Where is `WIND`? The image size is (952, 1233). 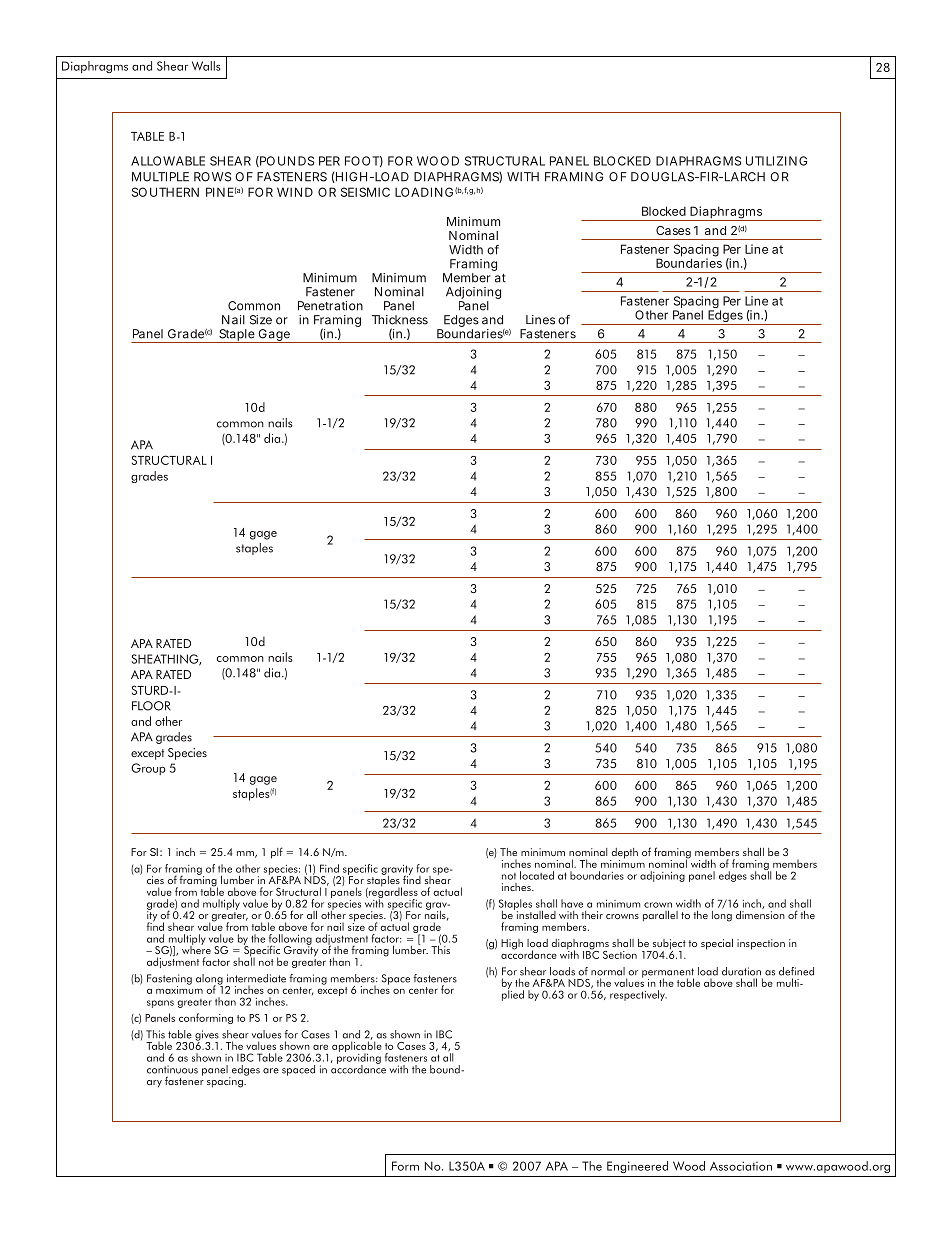 WIND is located at coordinates (295, 192).
